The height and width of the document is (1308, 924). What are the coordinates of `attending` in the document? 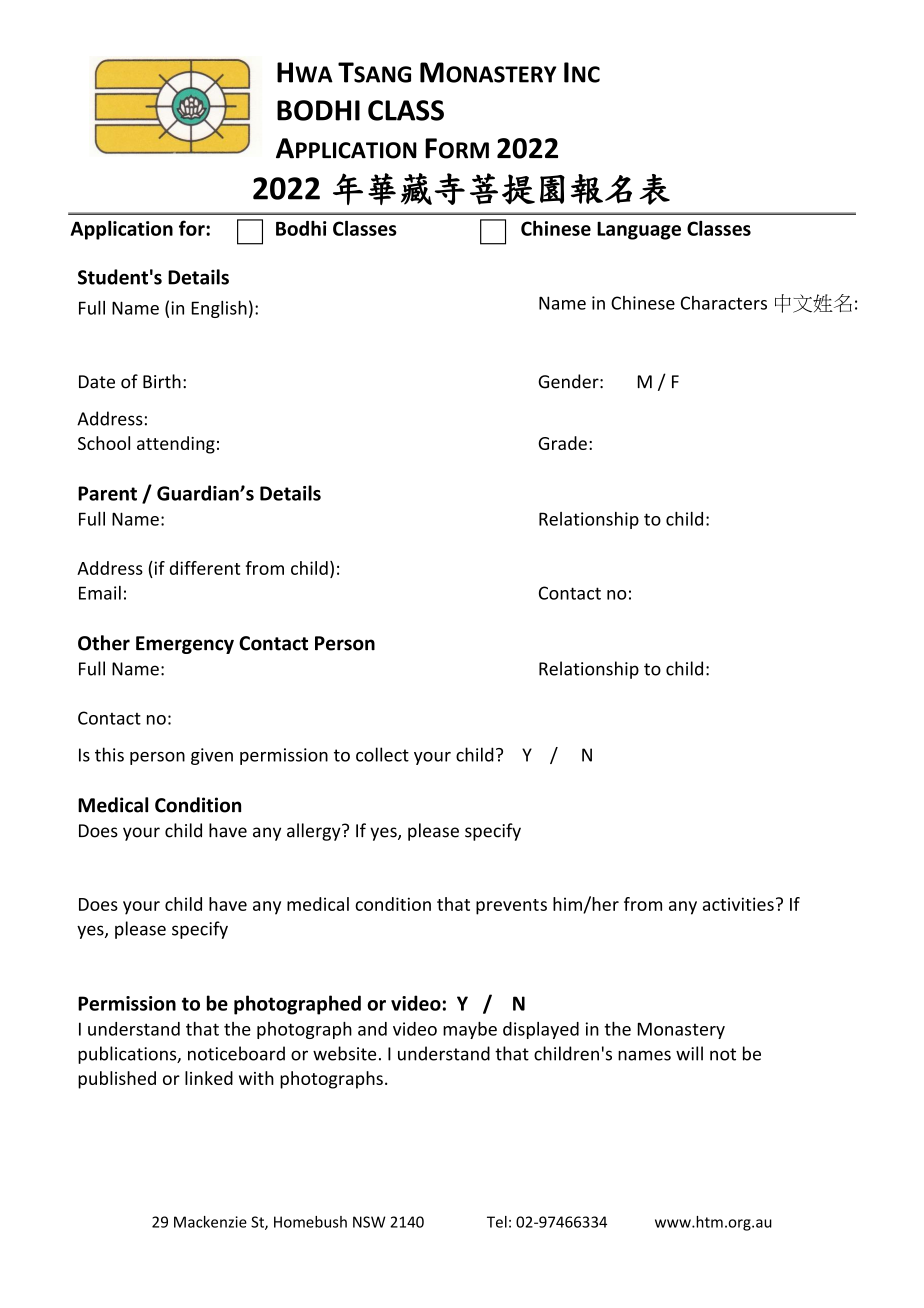 It's located at (176, 445).
